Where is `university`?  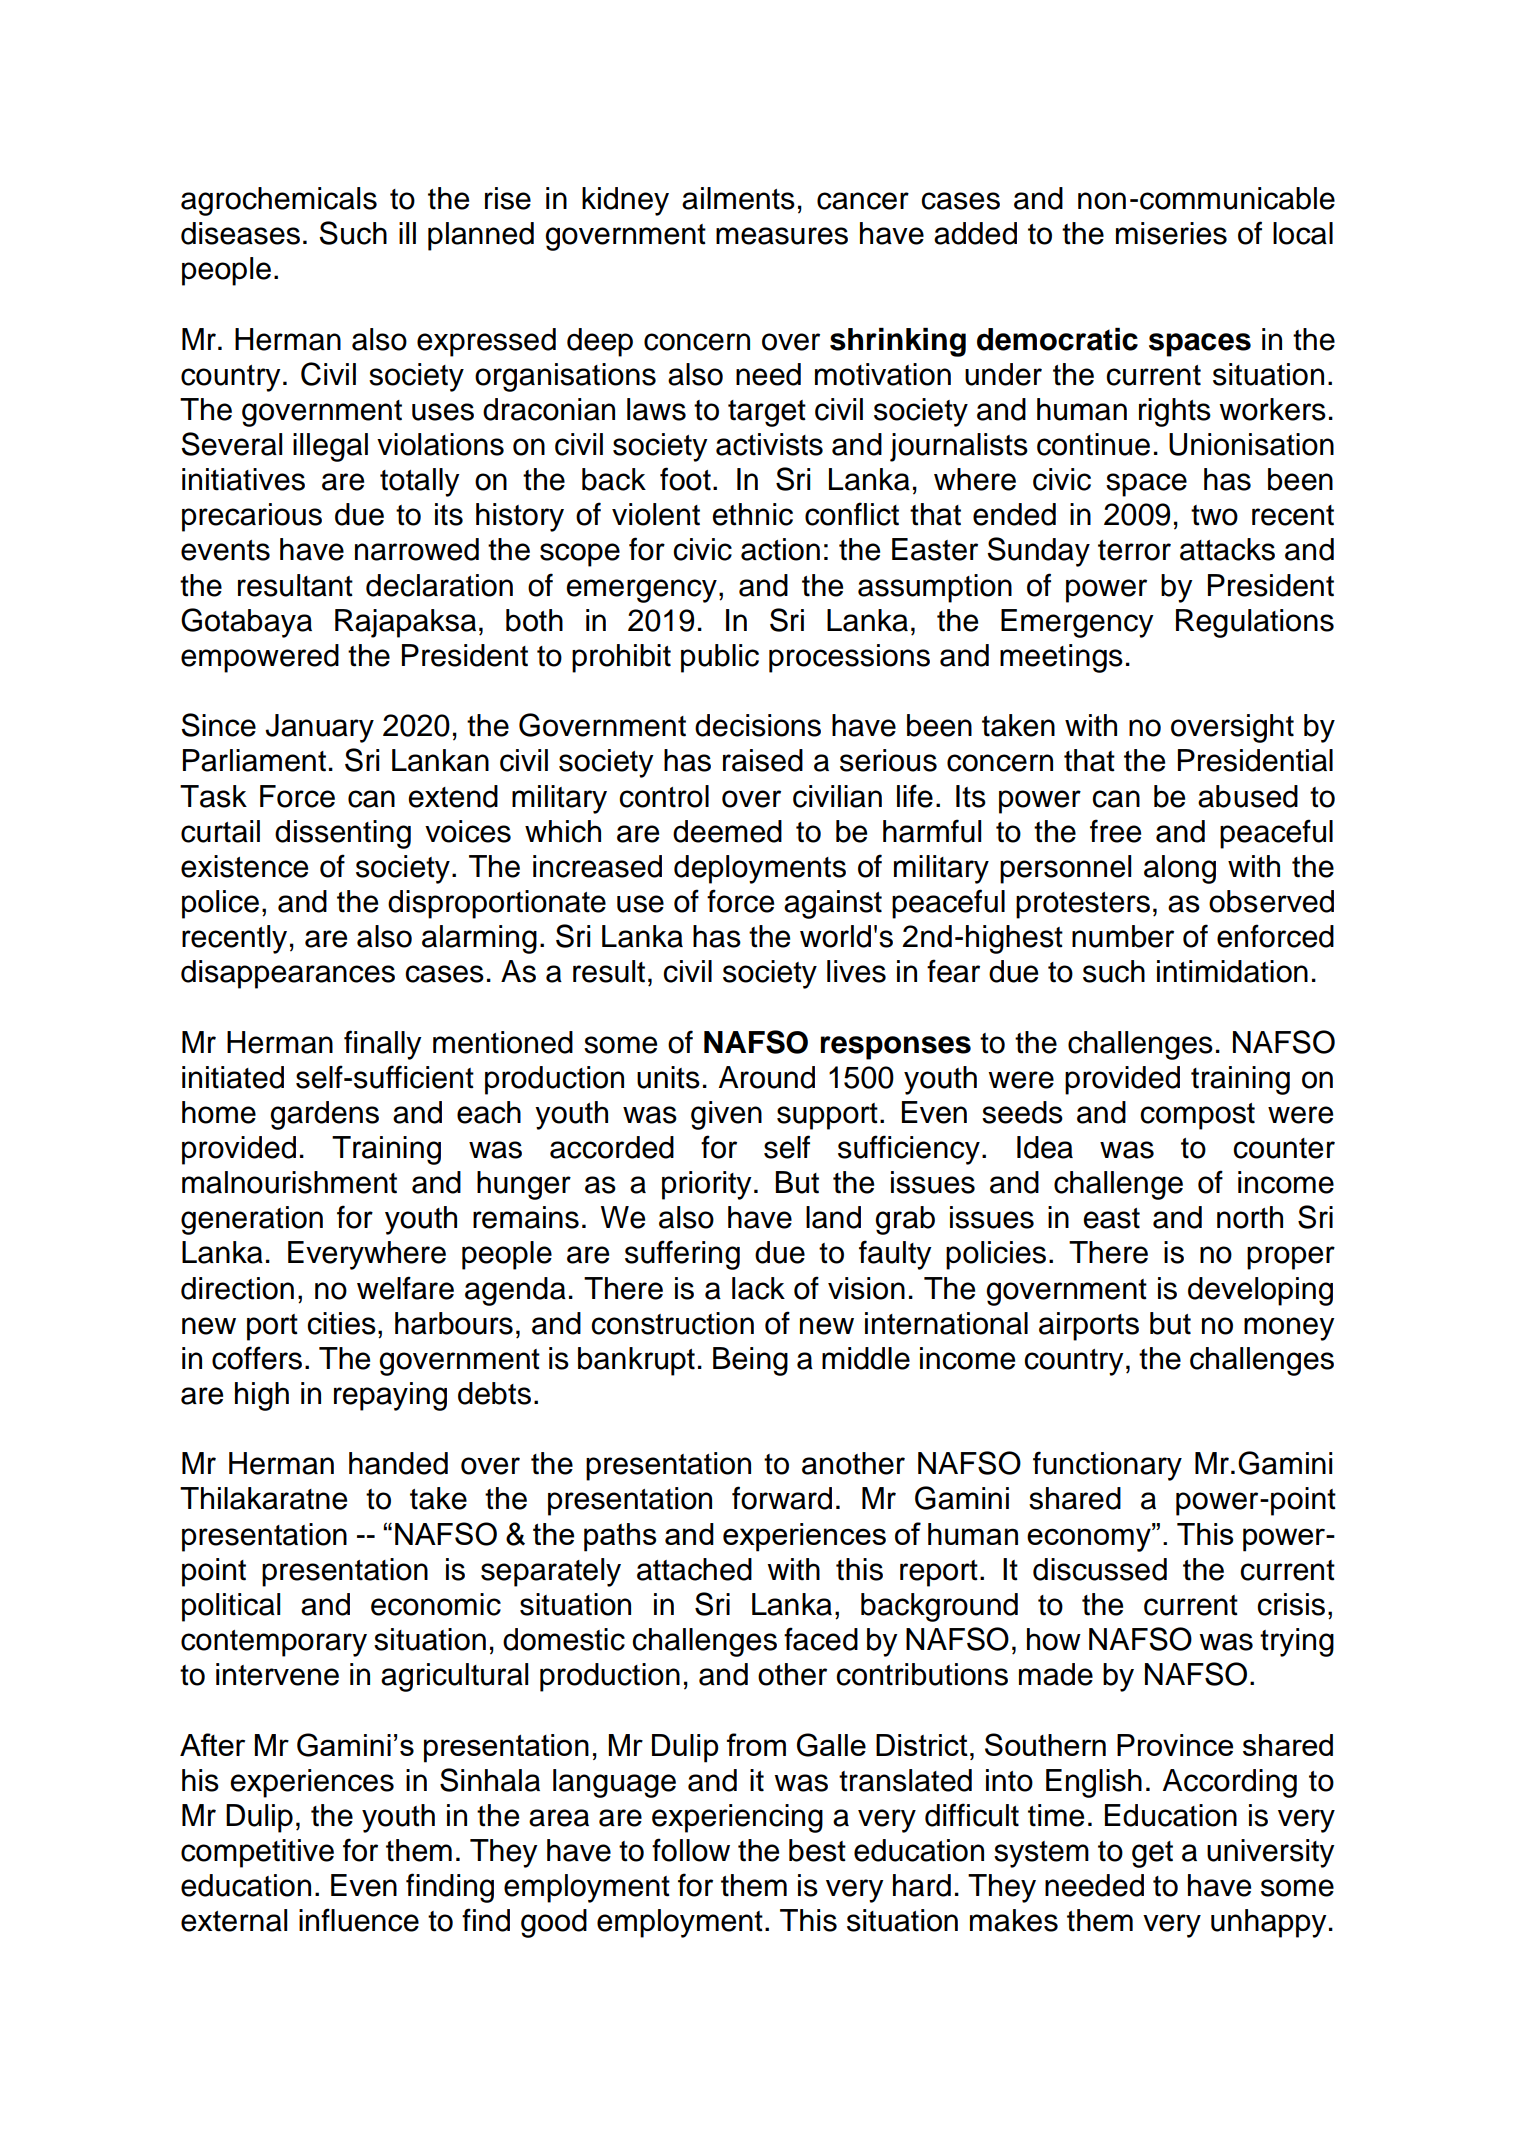
university is located at coordinates (1271, 1853).
